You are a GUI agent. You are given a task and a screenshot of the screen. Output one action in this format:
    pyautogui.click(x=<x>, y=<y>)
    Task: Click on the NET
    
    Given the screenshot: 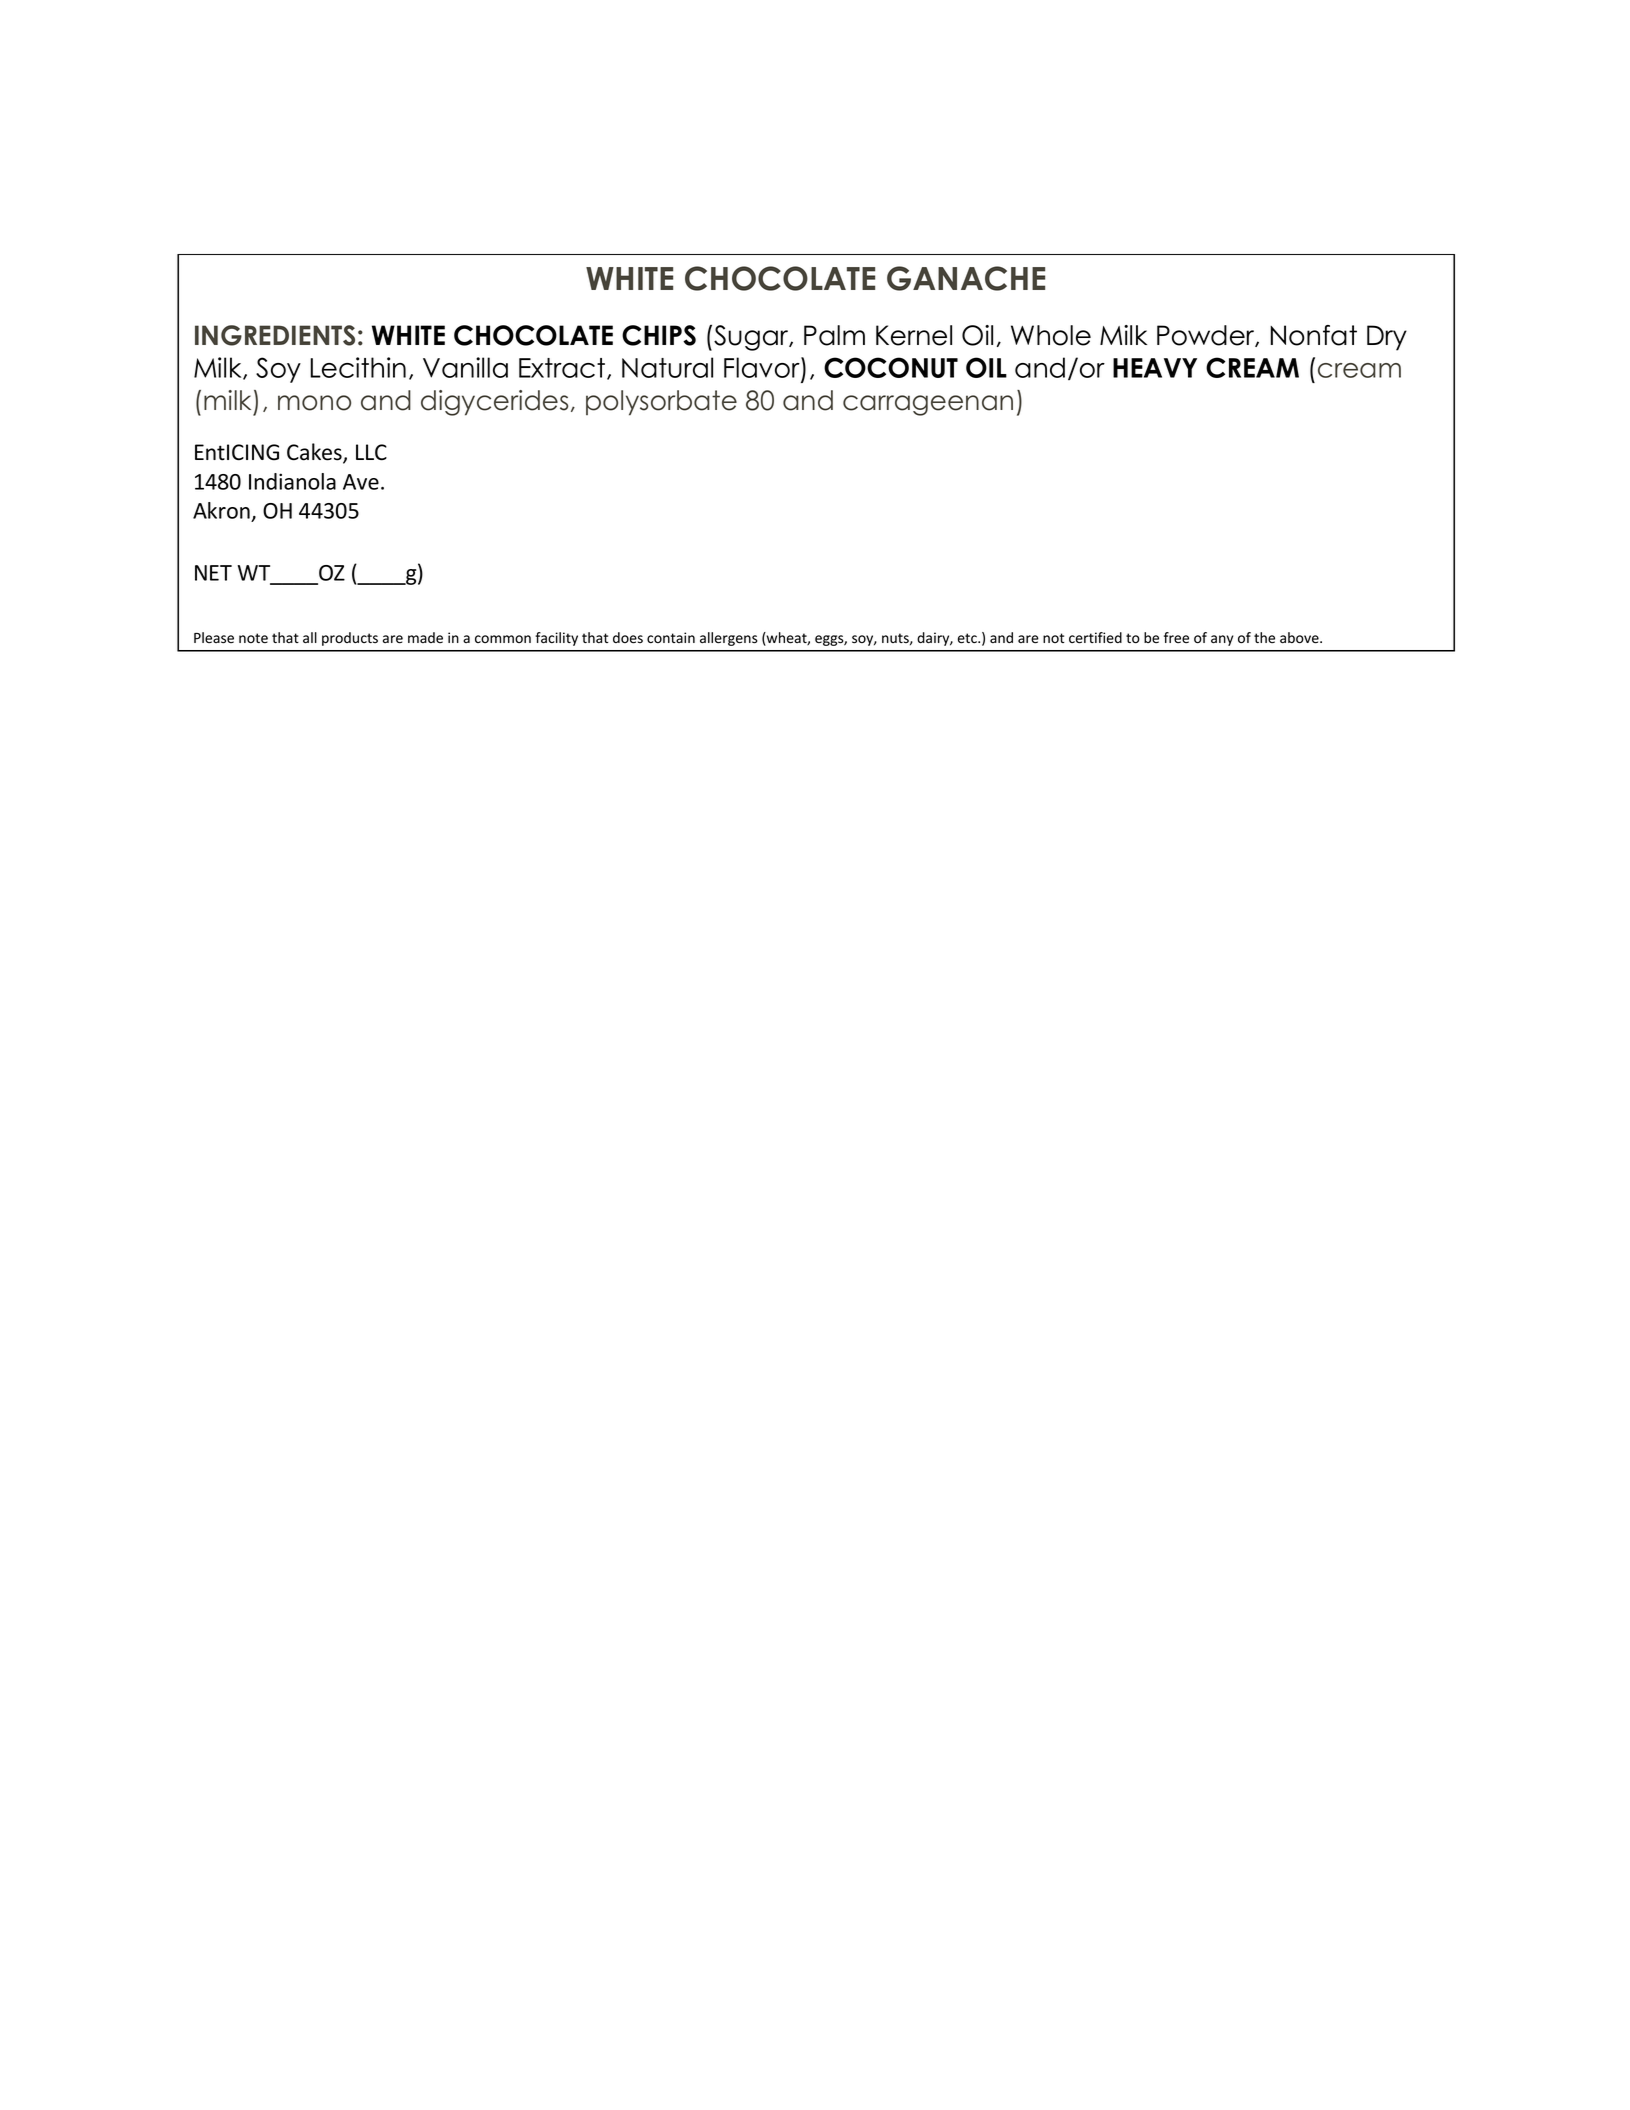 What is the action you would take?
    pyautogui.click(x=213, y=573)
